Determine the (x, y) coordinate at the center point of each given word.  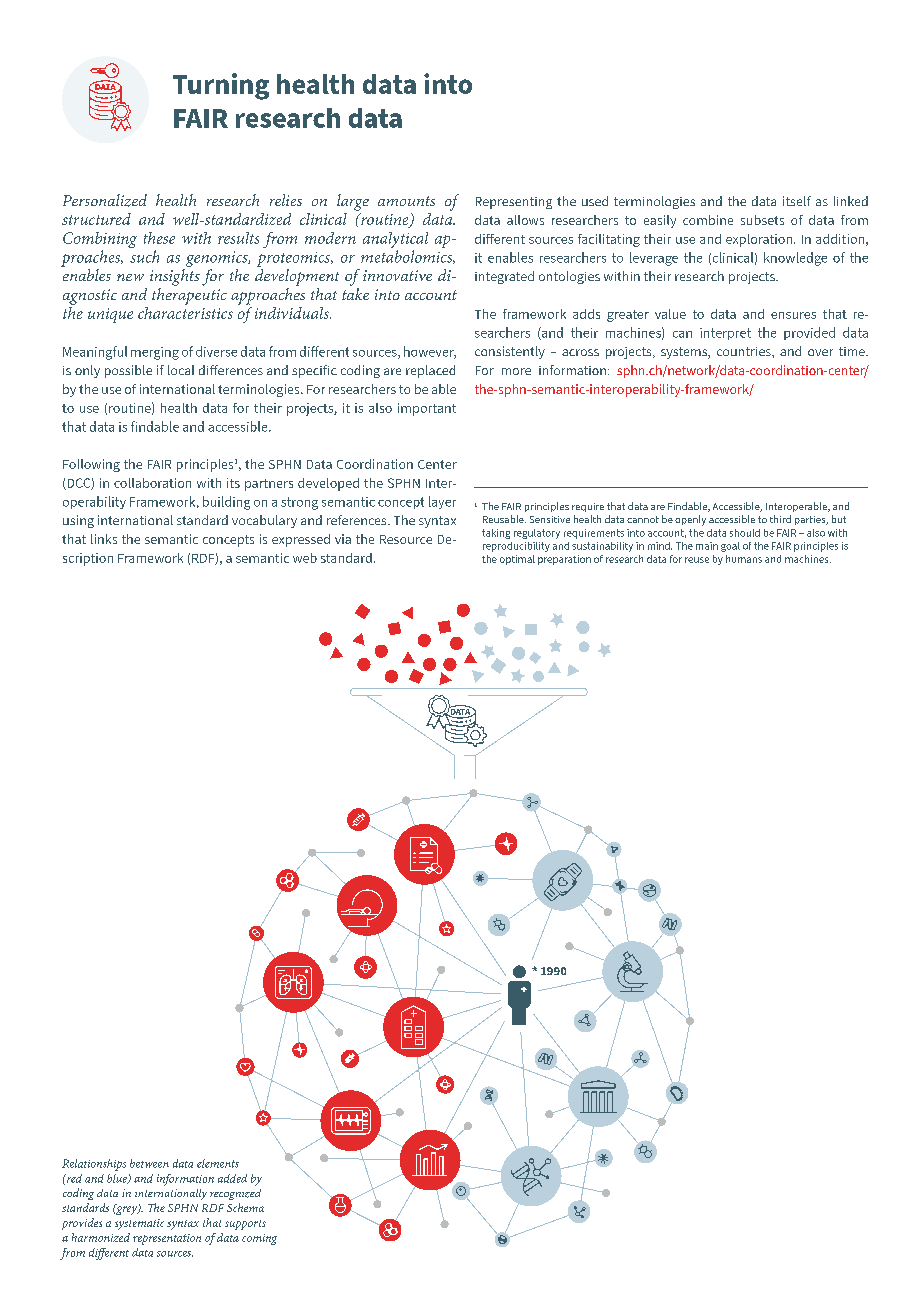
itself (797, 201)
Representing (514, 203)
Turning (221, 86)
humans (744, 559)
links (104, 539)
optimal (517, 560)
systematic (139, 1224)
